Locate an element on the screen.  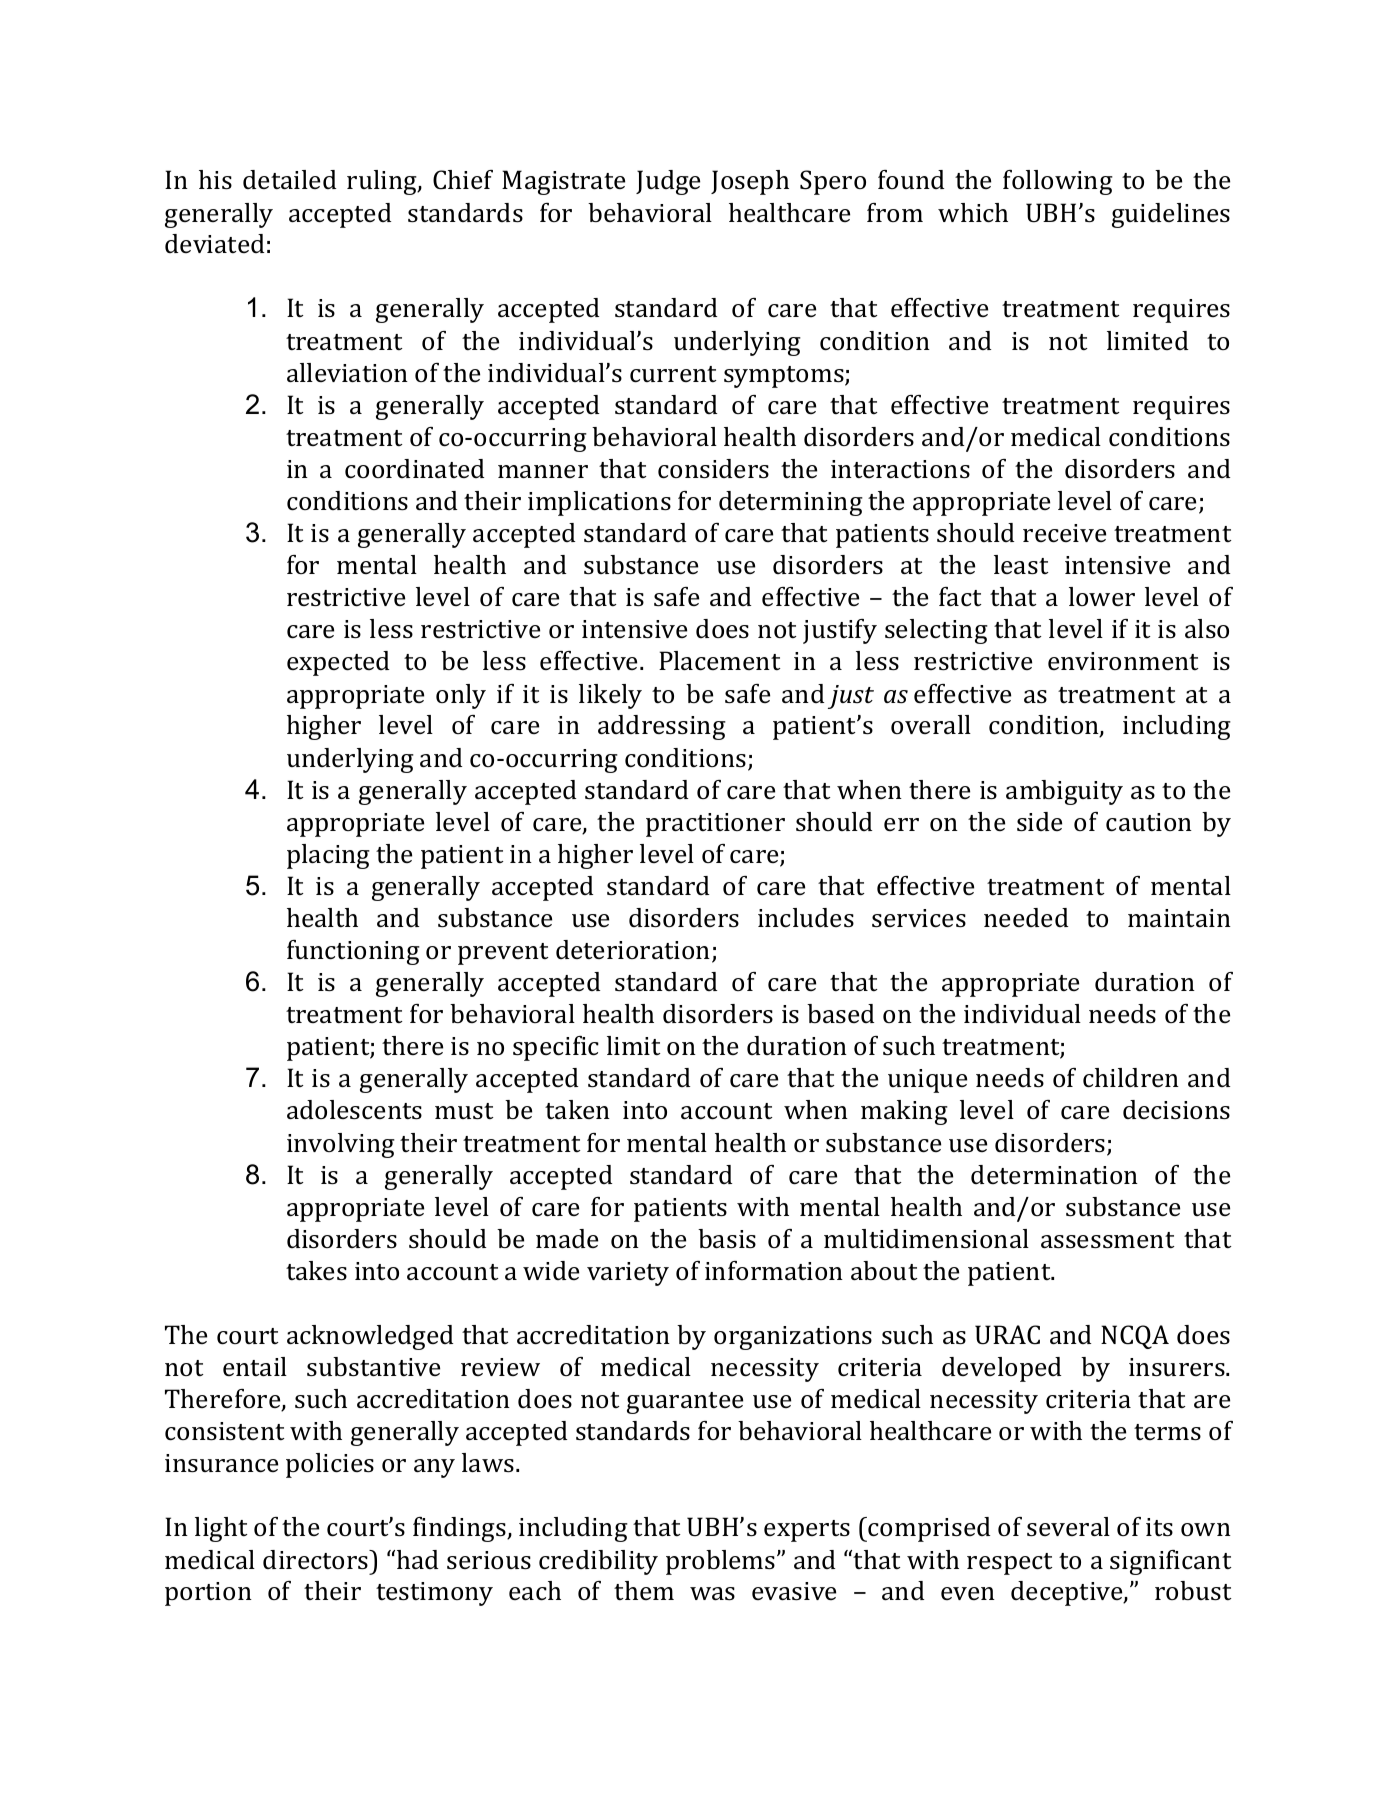
environment is located at coordinates (1123, 661).
